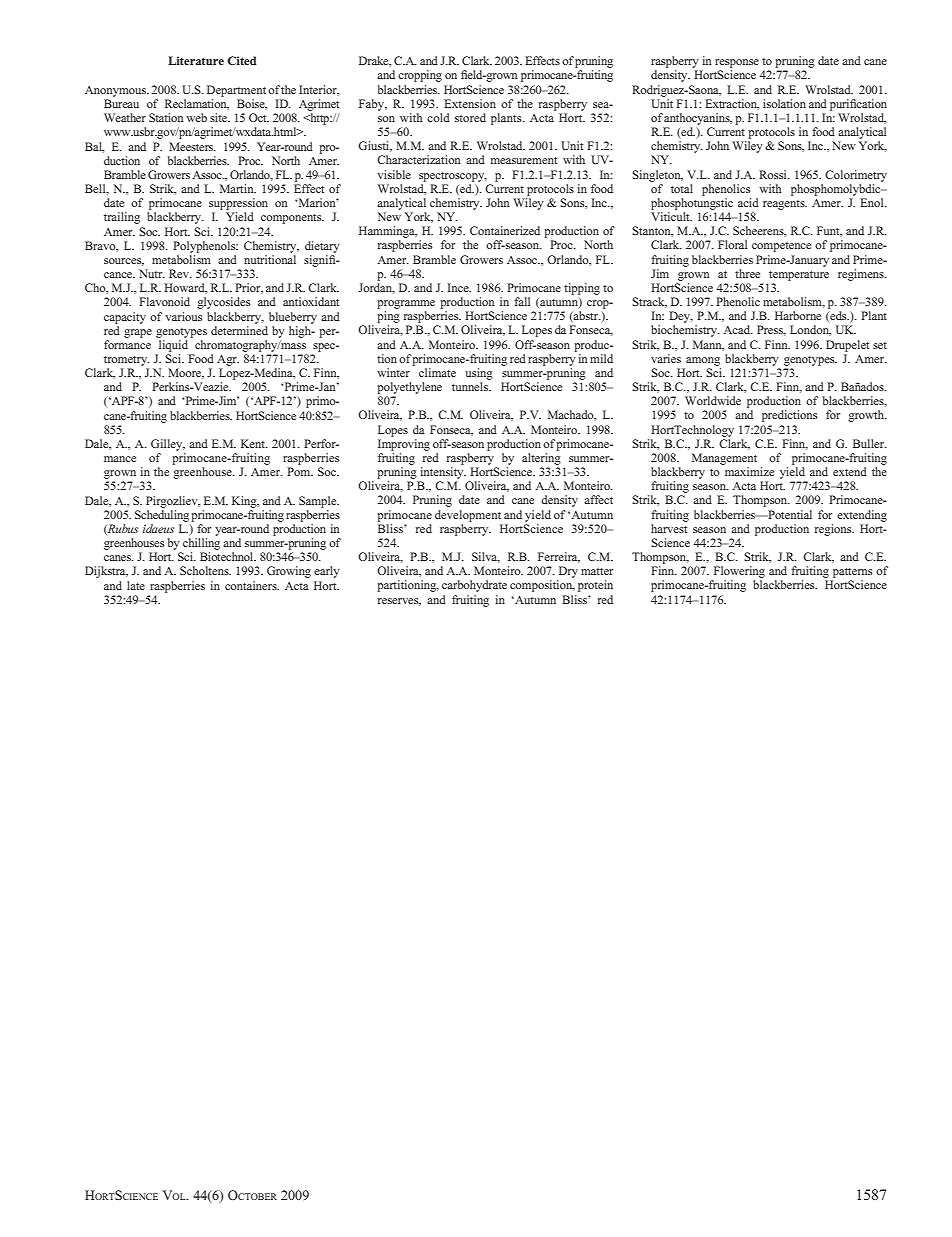 This screenshot has height=1237, width=952. What do you see at coordinates (470, 103) in the screenshot?
I see `Extension` at bounding box center [470, 103].
